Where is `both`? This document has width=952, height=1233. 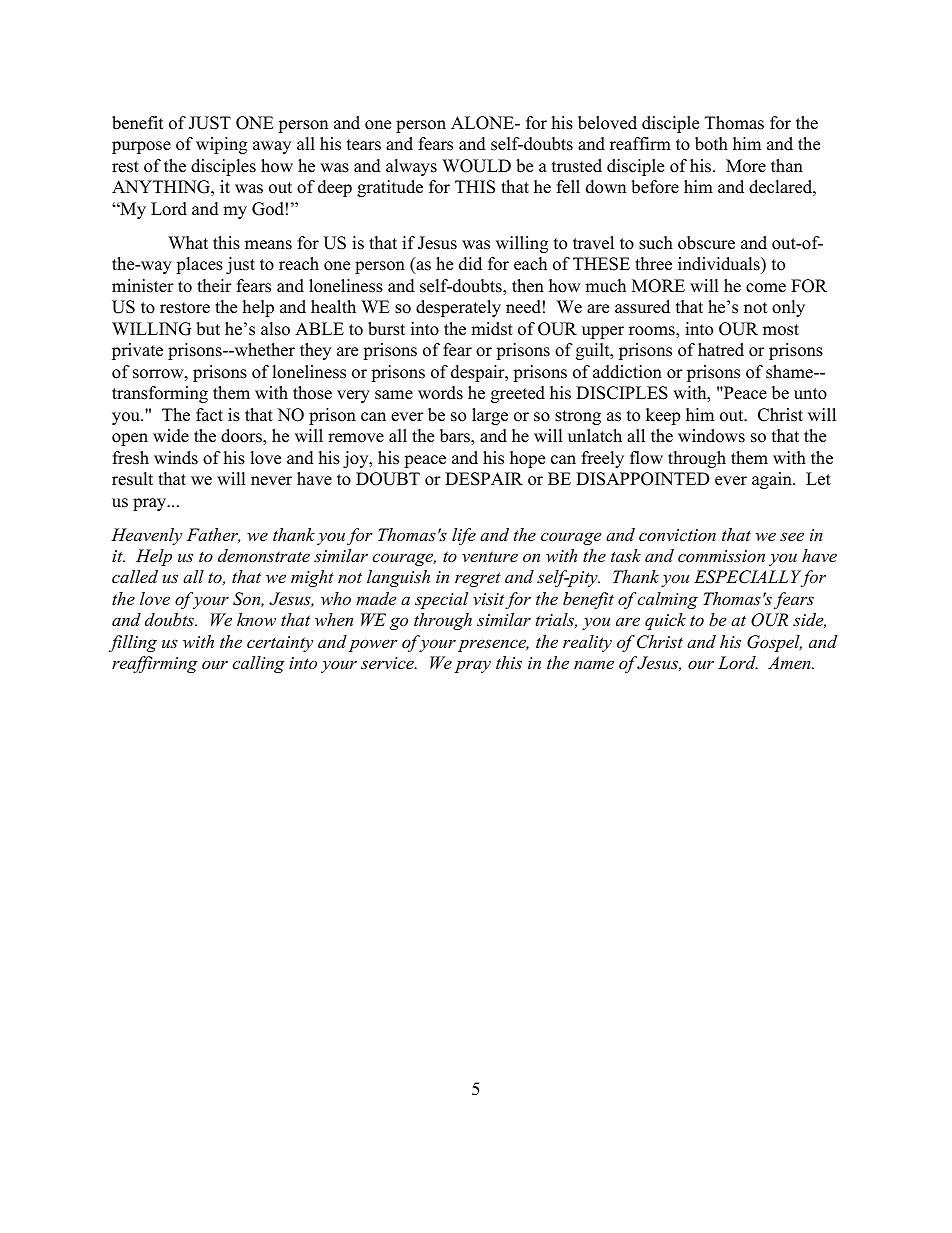 both is located at coordinates (711, 144).
